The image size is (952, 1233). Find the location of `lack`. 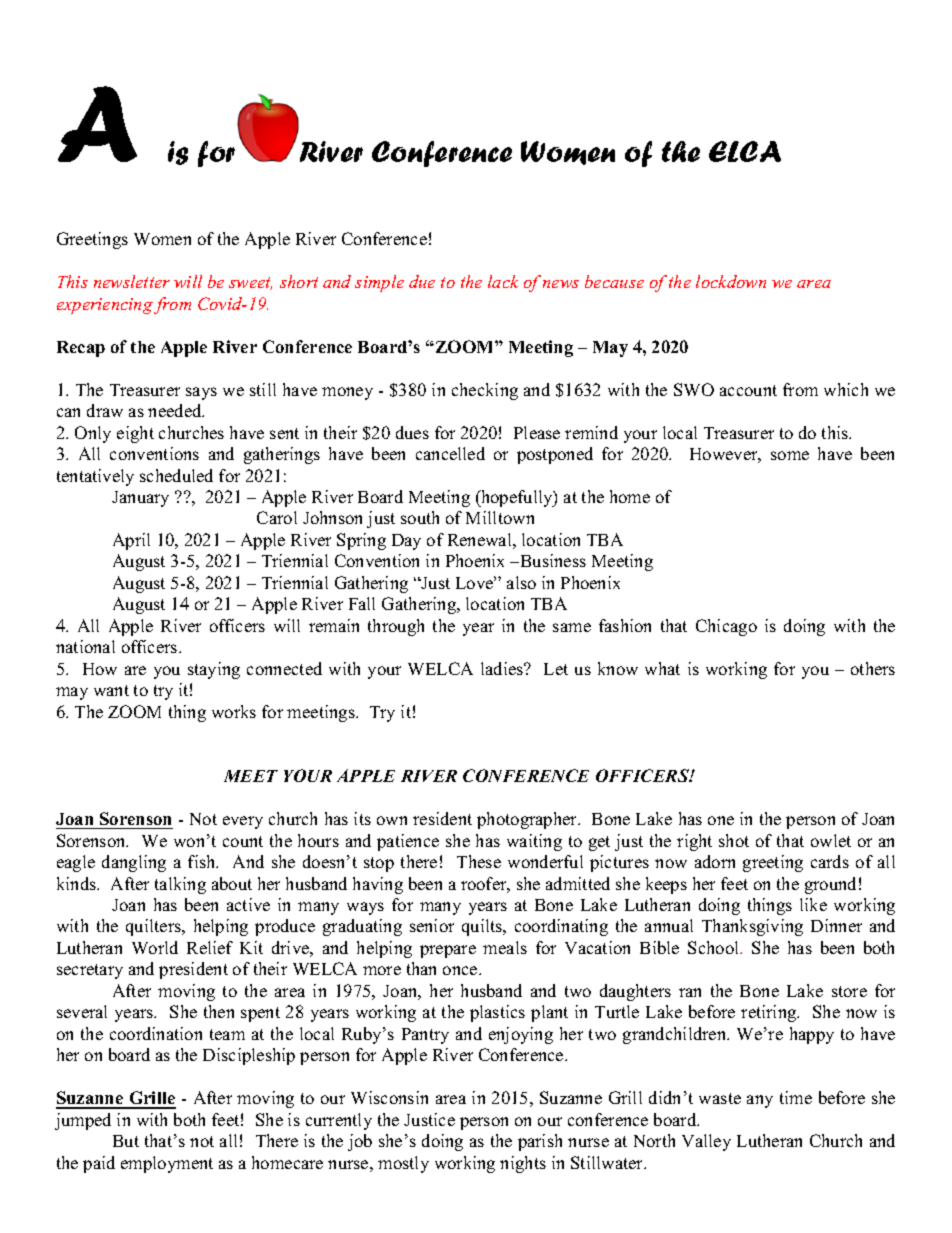

lack is located at coordinates (503, 281).
